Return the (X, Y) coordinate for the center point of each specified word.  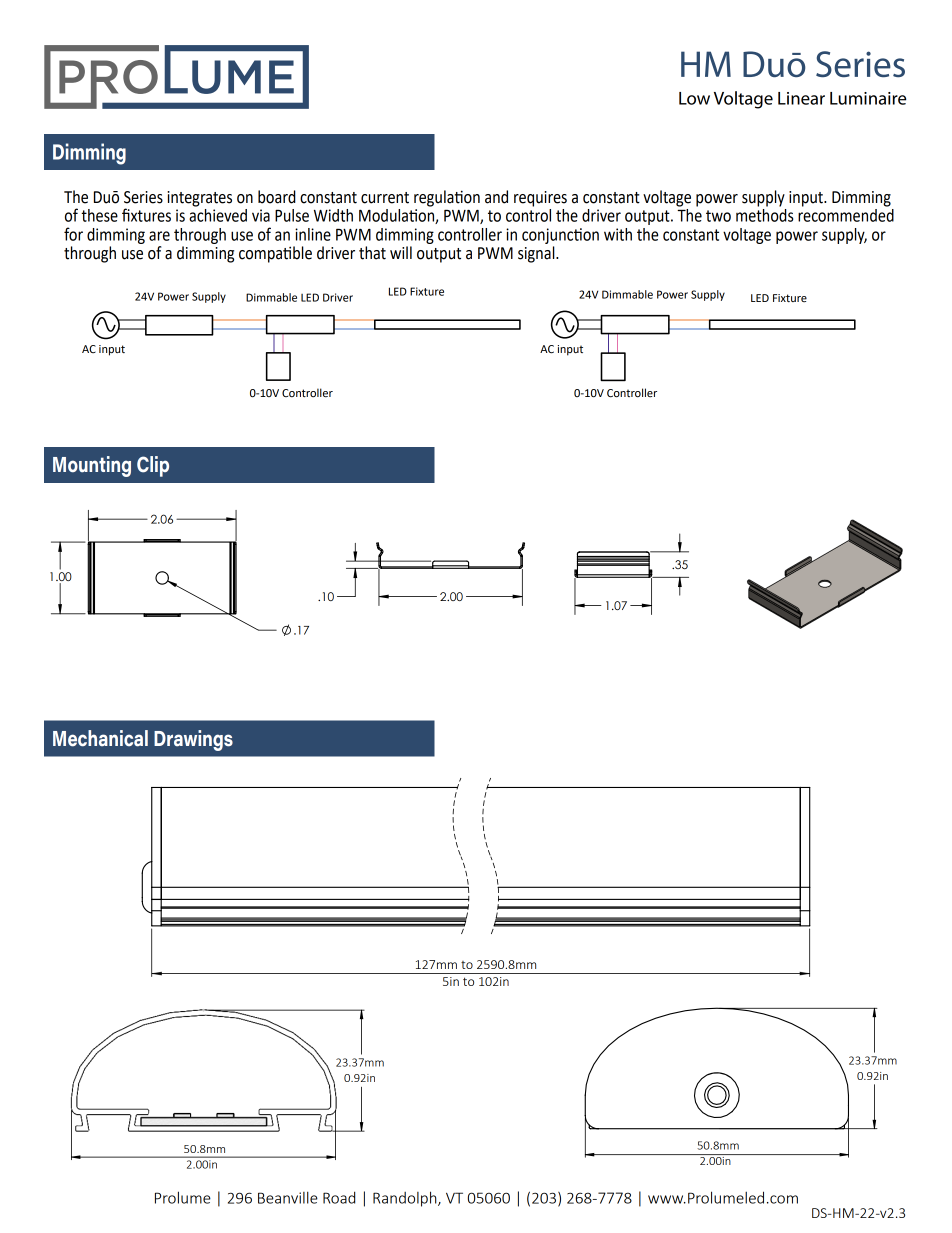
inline (313, 234)
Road (339, 1197)
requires (540, 199)
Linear (801, 98)
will (401, 252)
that (372, 253)
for (73, 234)
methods (765, 215)
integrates (199, 199)
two (718, 216)
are (159, 236)
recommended (846, 215)
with (618, 234)
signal (537, 254)
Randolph (406, 1199)
